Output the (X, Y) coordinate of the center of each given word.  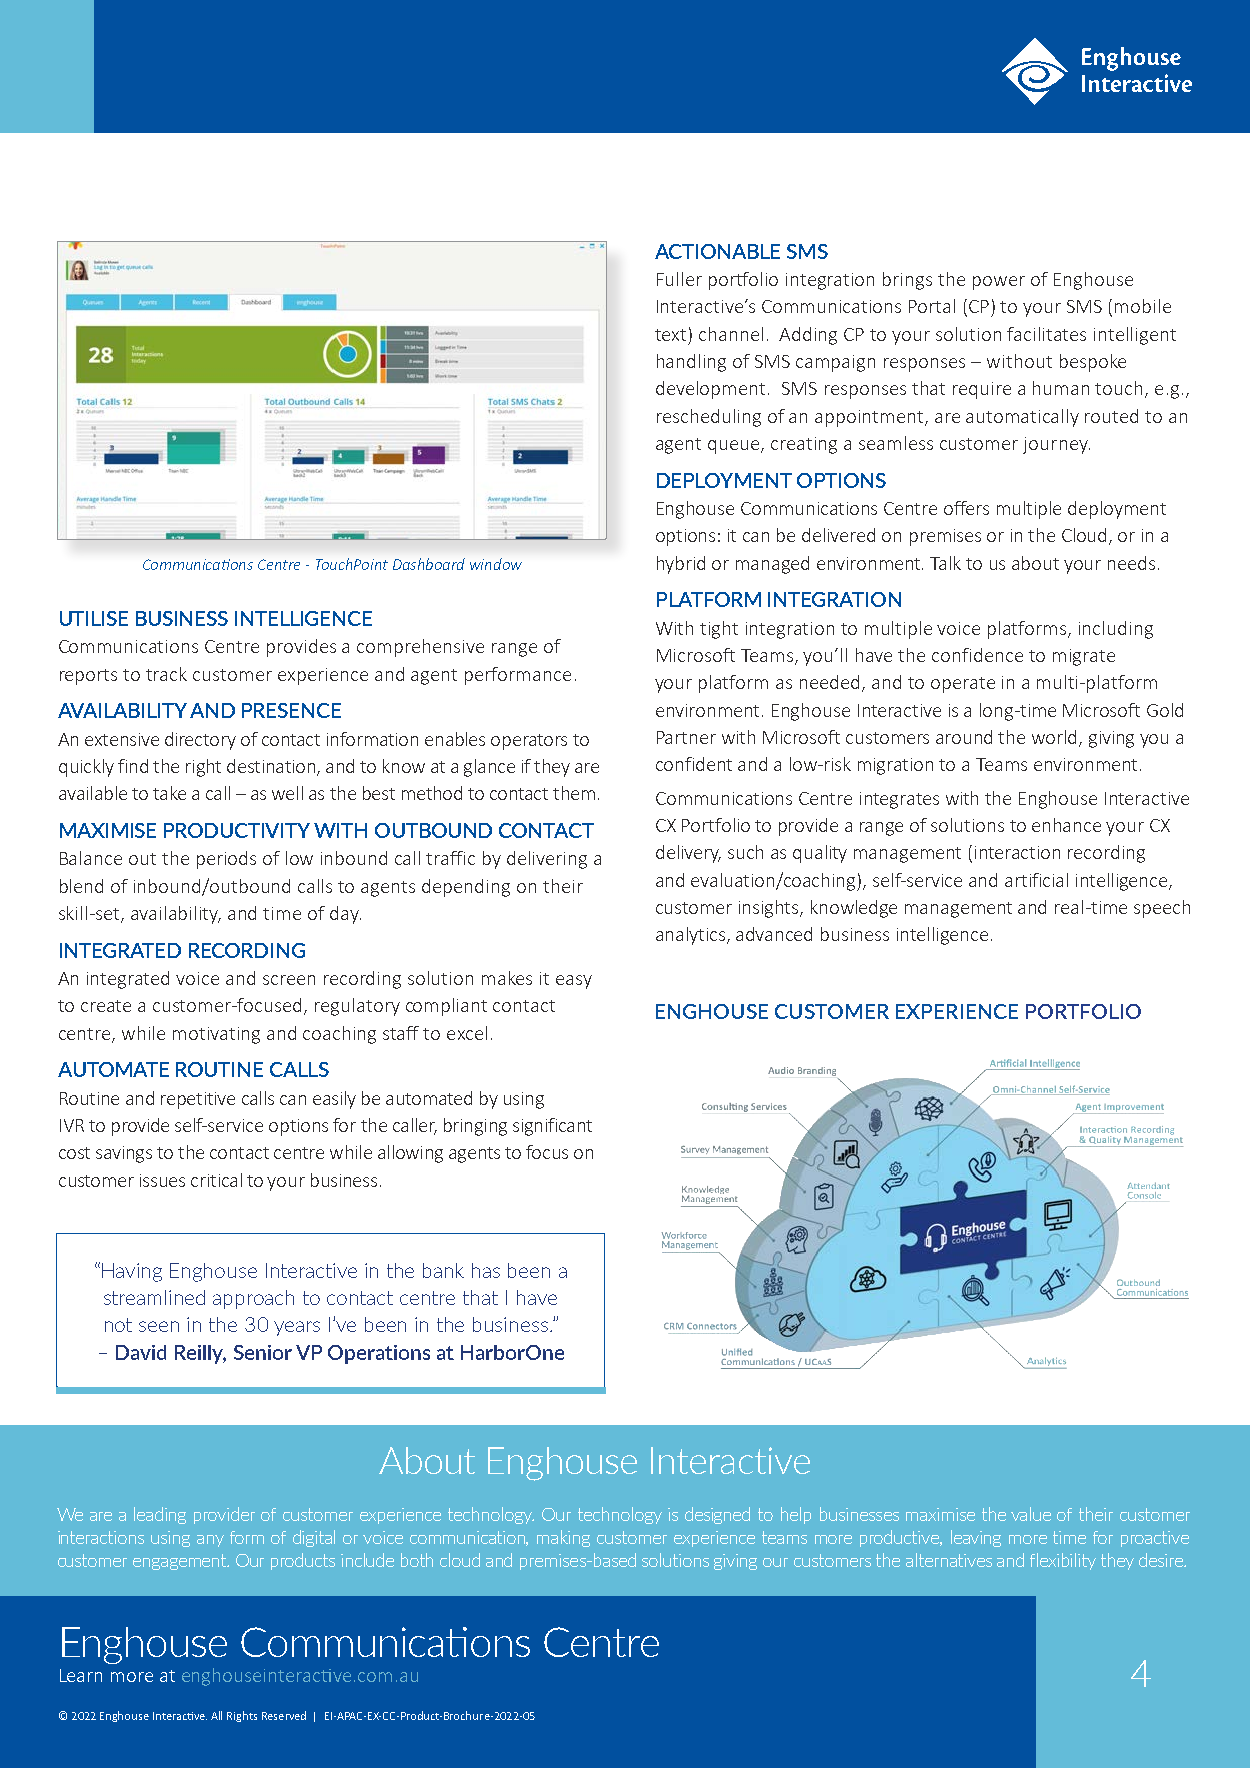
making (563, 1538)
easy (574, 982)
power (999, 283)
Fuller (679, 279)
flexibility (1063, 1561)
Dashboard (429, 564)
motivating (216, 1035)
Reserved (284, 1715)
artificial (1036, 880)
